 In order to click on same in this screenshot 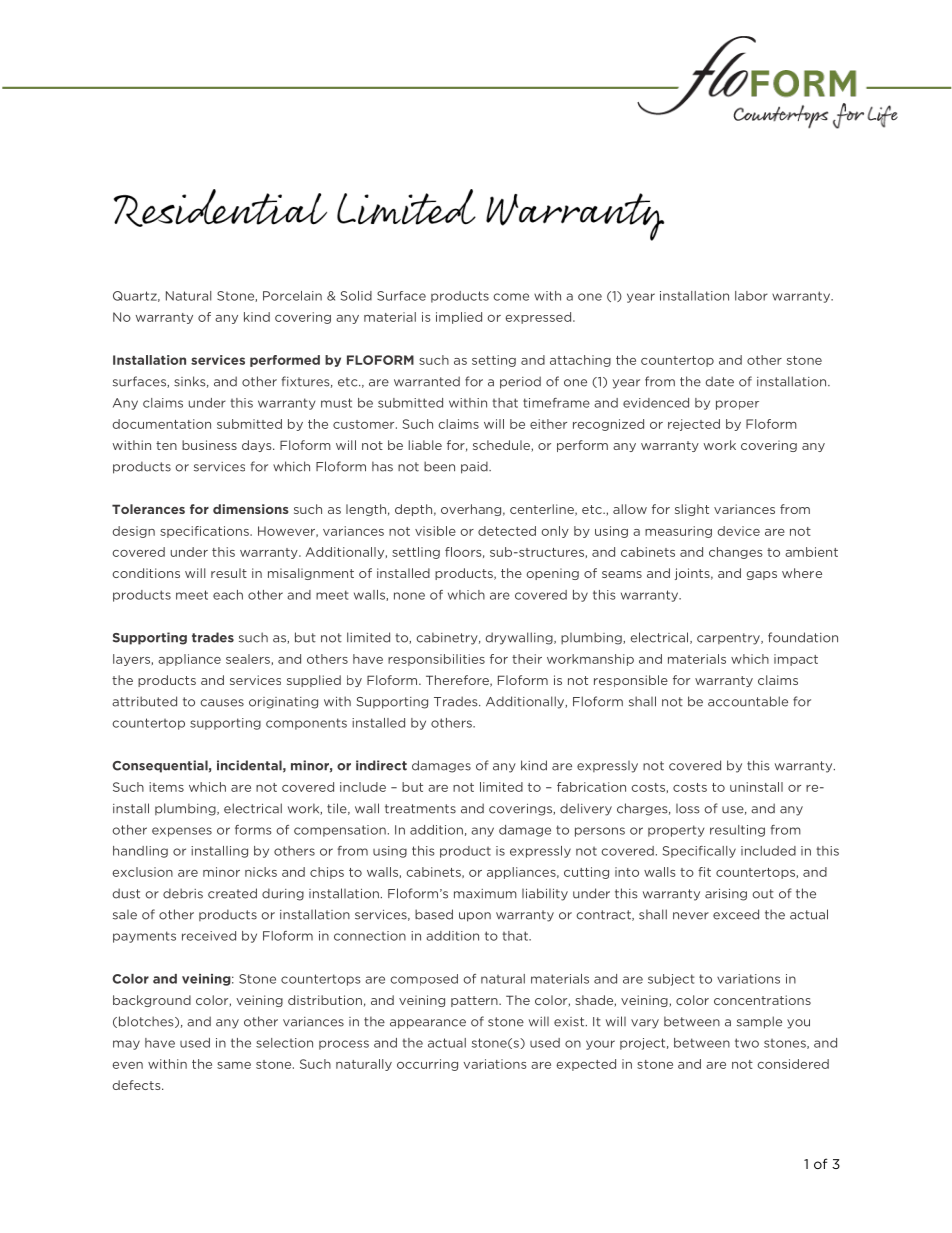, I will do `click(234, 1065)`.
